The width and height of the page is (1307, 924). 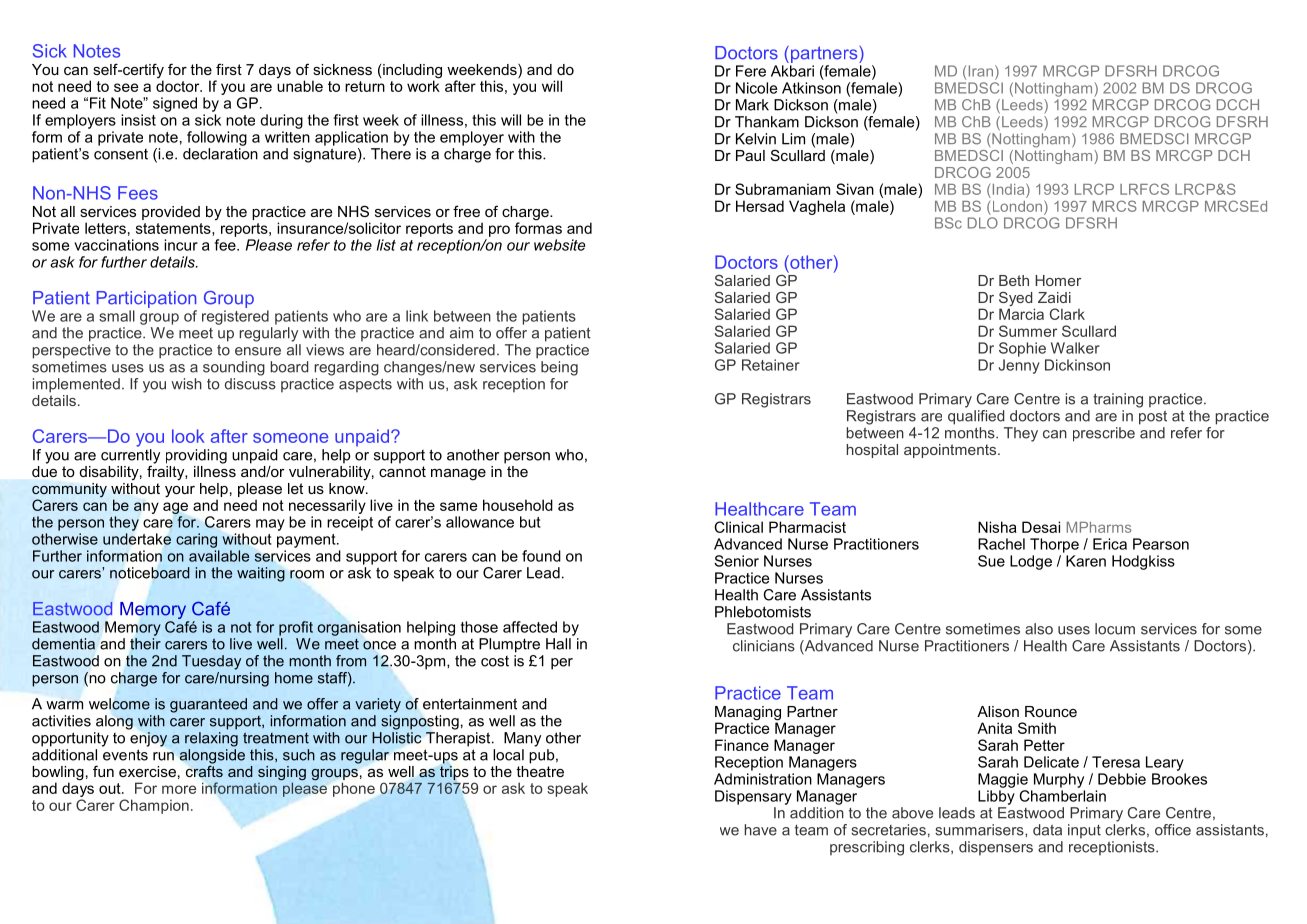 What do you see at coordinates (196, 456) in the page?
I see `providing` at bounding box center [196, 456].
